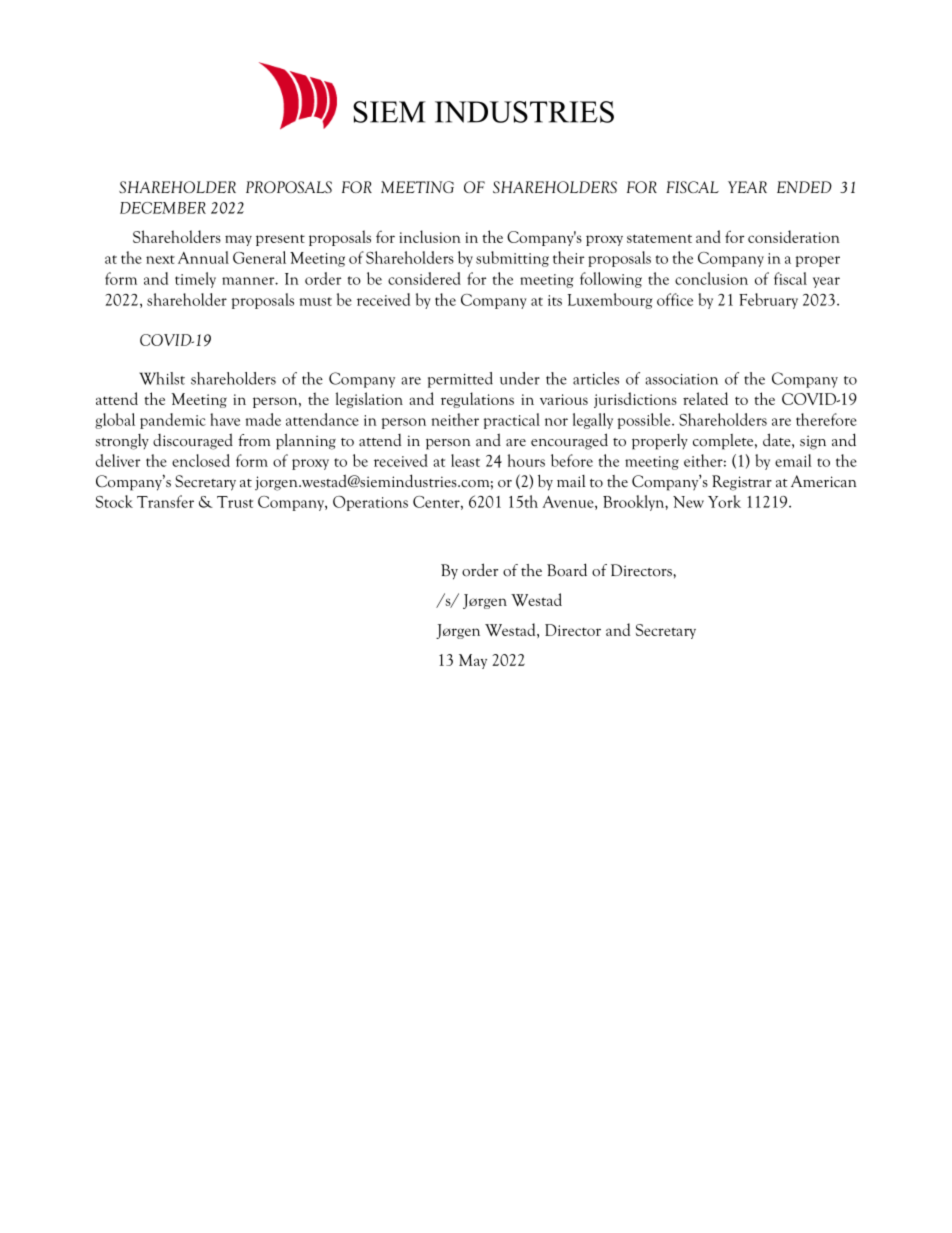  Describe the element at coordinates (724, 501) in the document. I see `York` at that location.
